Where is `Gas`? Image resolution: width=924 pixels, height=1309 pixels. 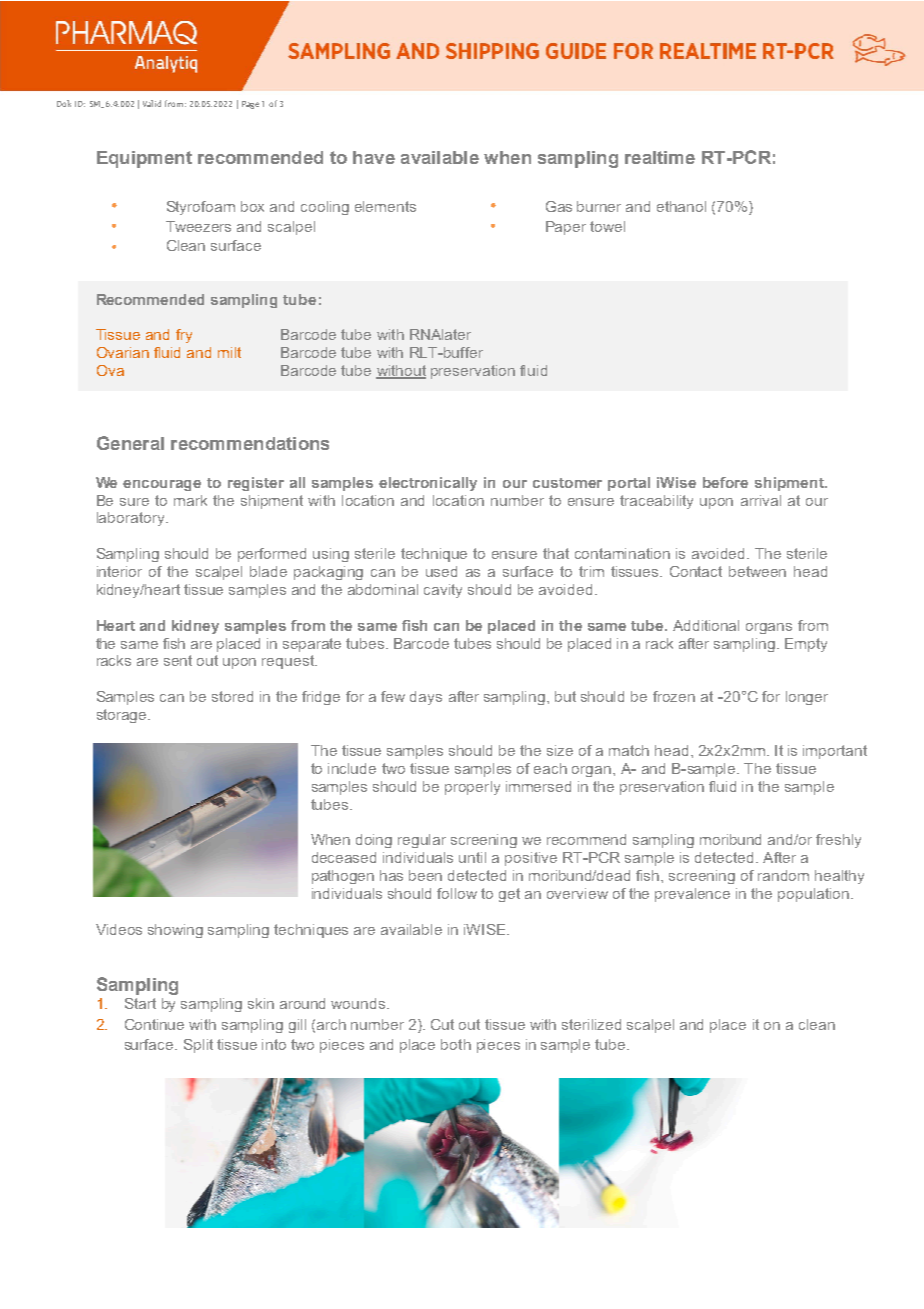 Gas is located at coordinates (559, 206).
